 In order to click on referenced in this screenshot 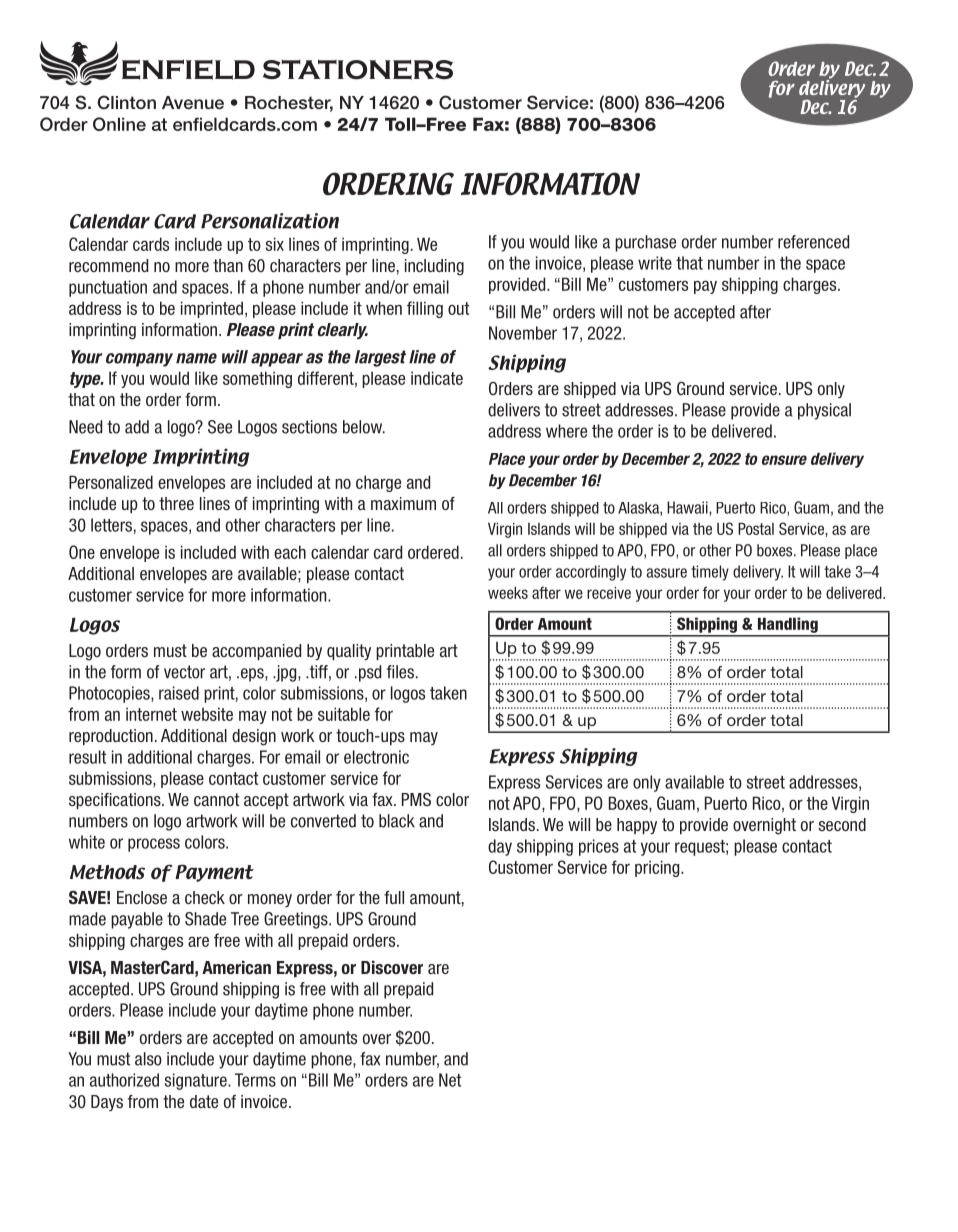, I will do `click(813, 242)`.
